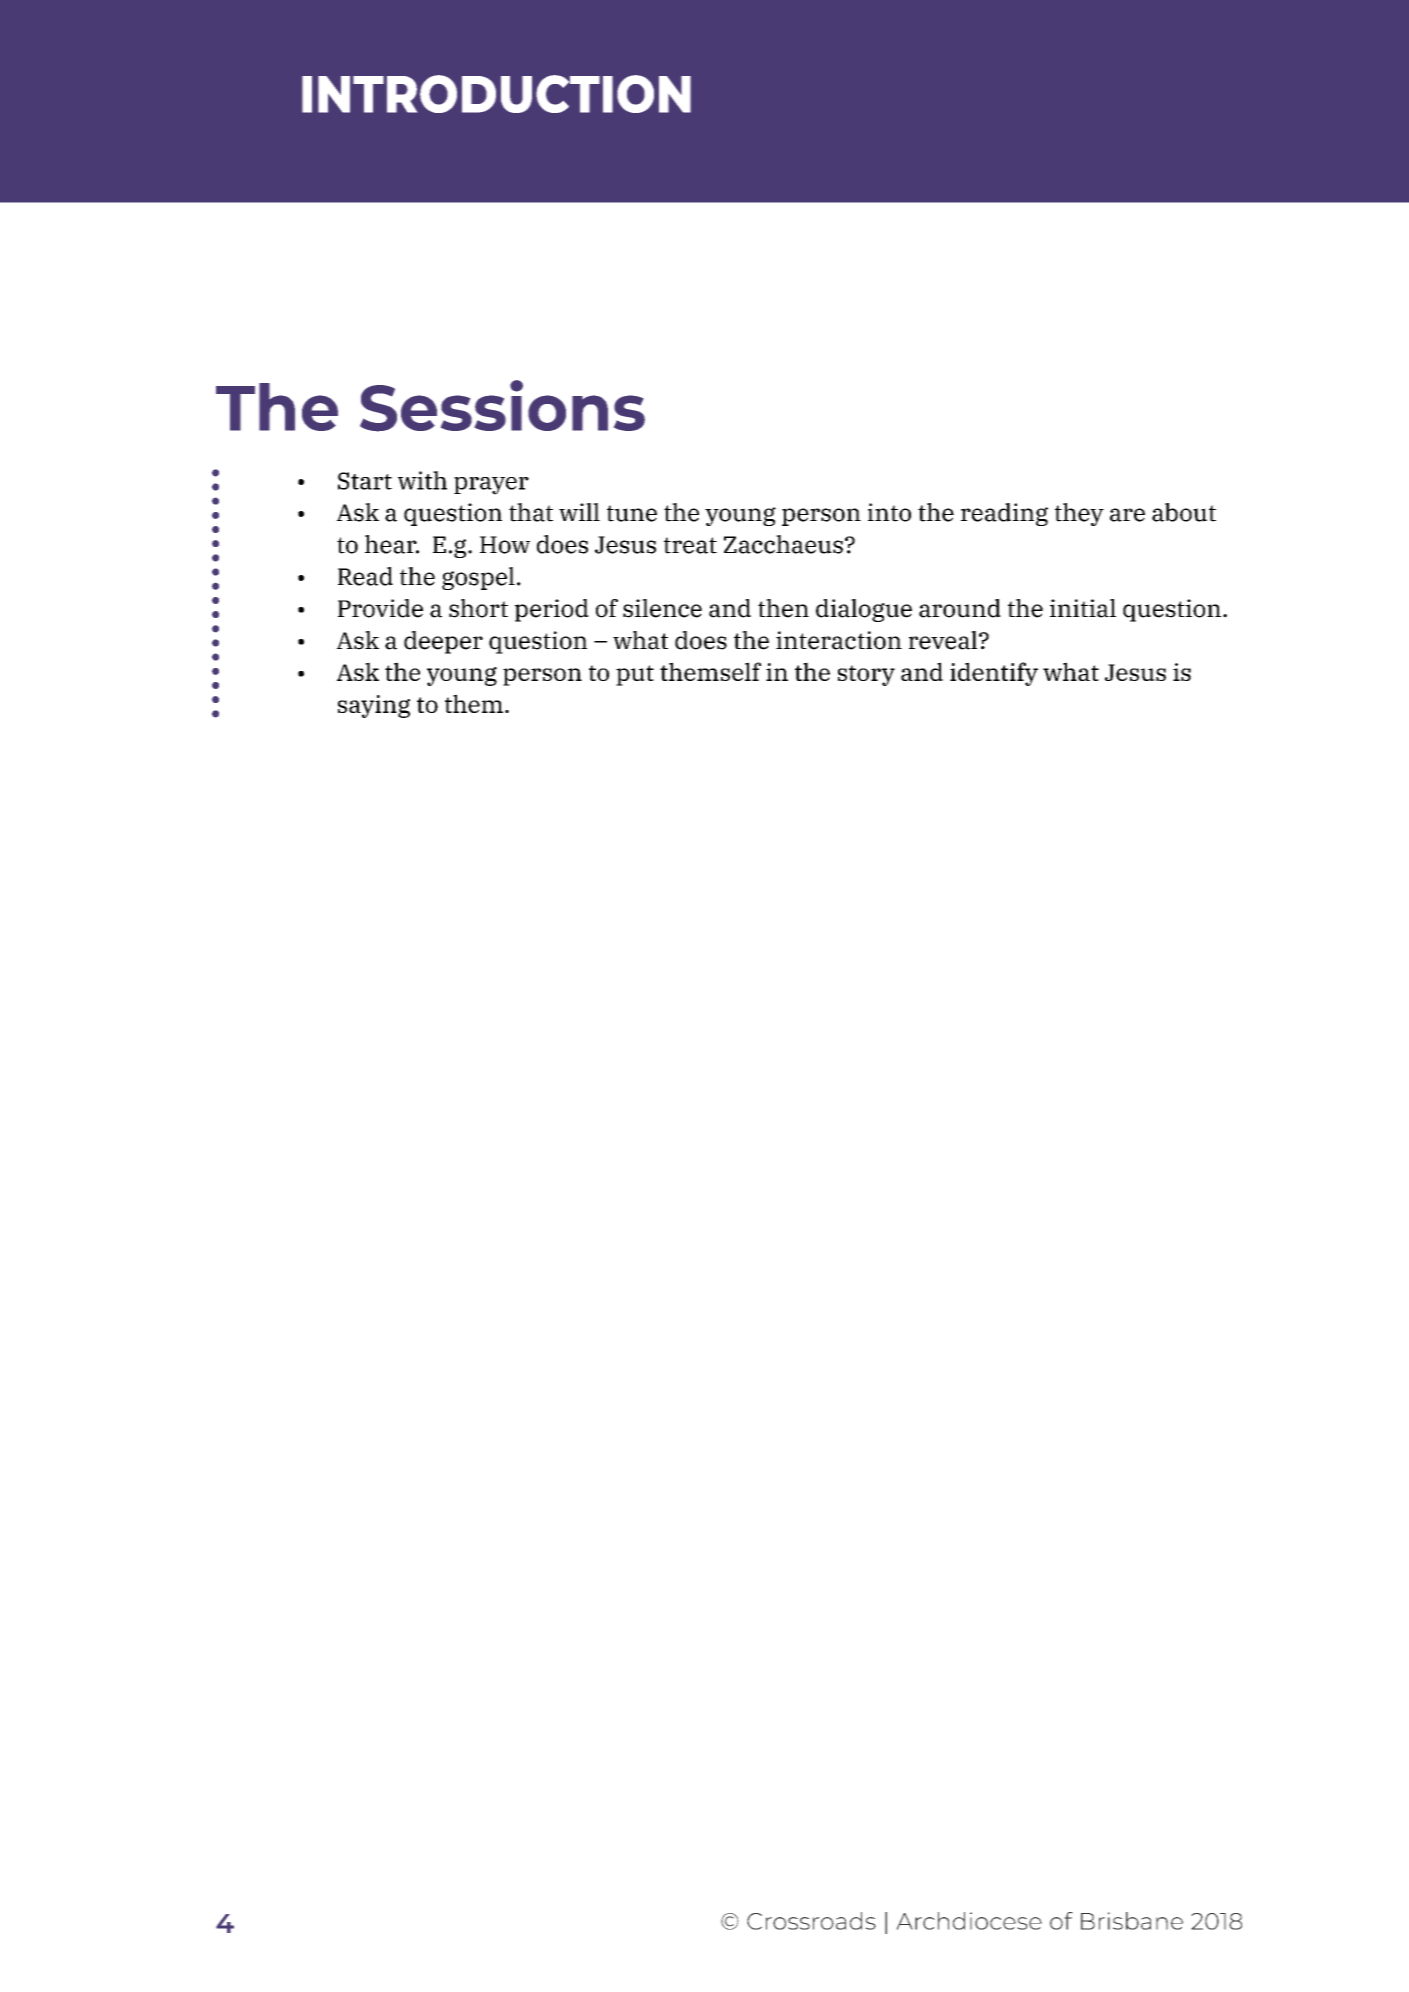 Image resolution: width=1409 pixels, height=1992 pixels. What do you see at coordinates (994, 674) in the screenshot?
I see `identify` at bounding box center [994, 674].
